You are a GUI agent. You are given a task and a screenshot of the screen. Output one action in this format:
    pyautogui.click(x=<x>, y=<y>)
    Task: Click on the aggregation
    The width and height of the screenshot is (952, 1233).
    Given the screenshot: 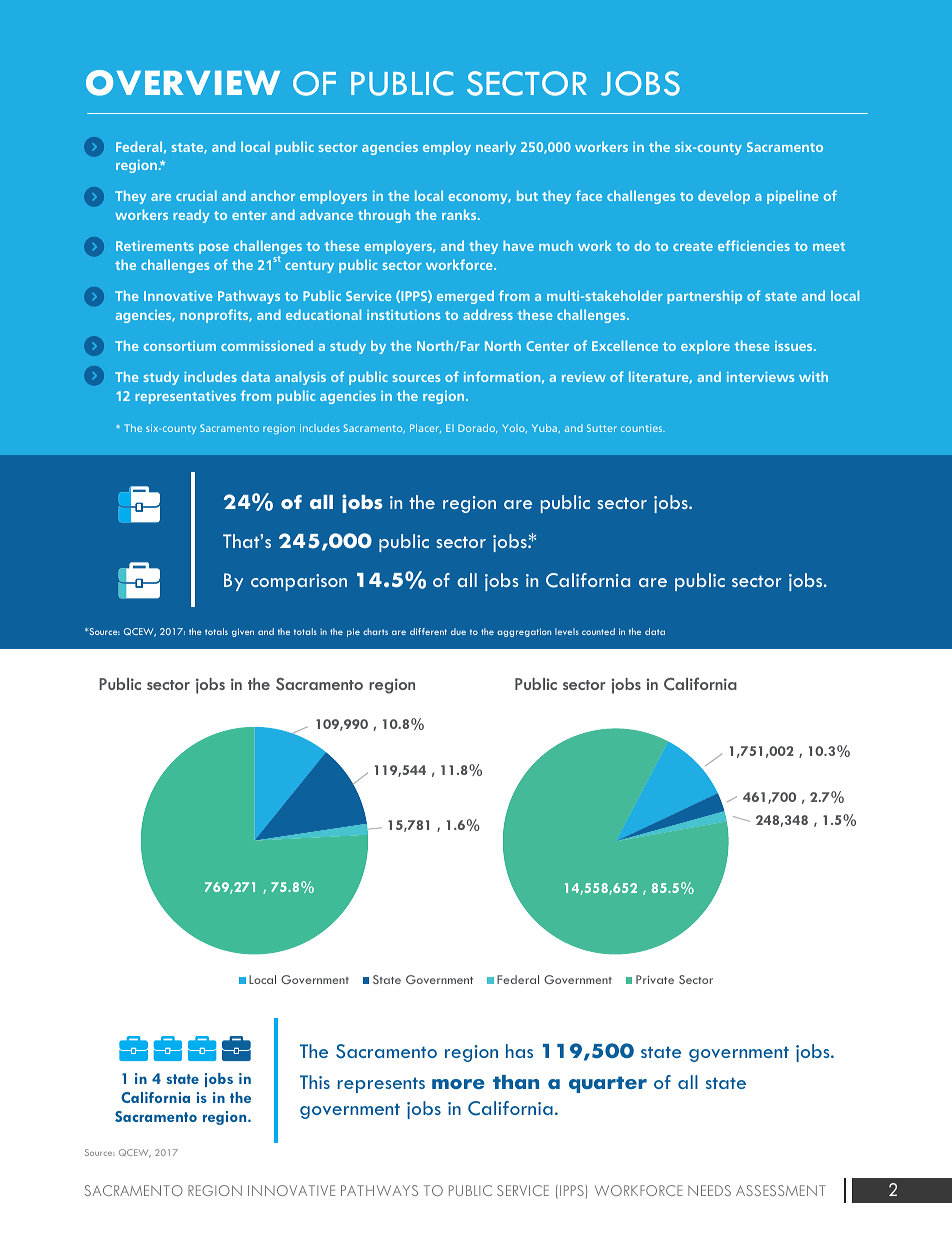 What is the action you would take?
    pyautogui.click(x=524, y=632)
